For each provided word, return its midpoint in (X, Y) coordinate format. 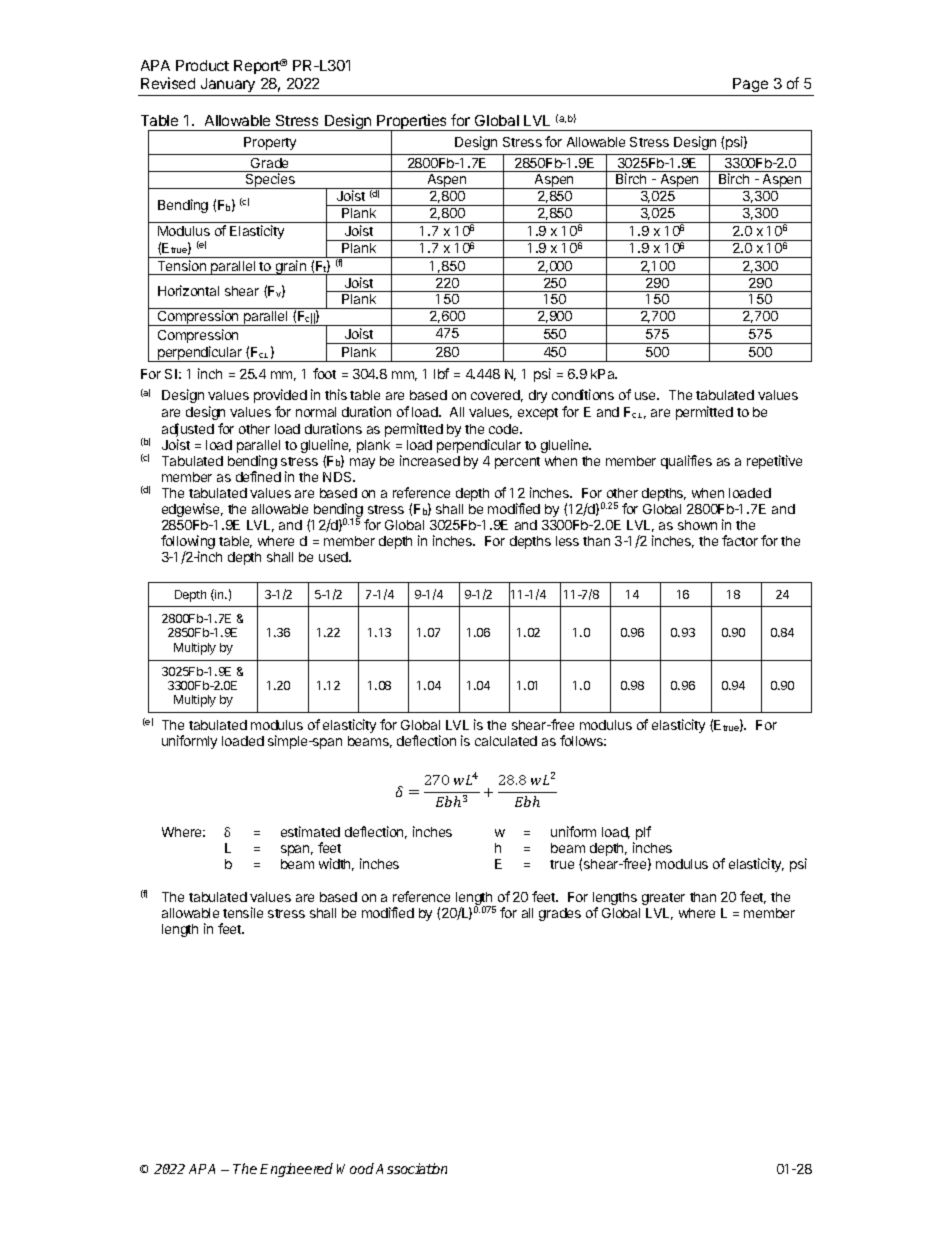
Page (751, 87)
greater (663, 899)
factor (740, 540)
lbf (441, 373)
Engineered (296, 1170)
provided (280, 396)
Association (411, 1168)
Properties (412, 123)
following (188, 543)
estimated (310, 831)
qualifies (686, 462)
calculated (506, 741)
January (228, 85)
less (567, 541)
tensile (243, 912)
